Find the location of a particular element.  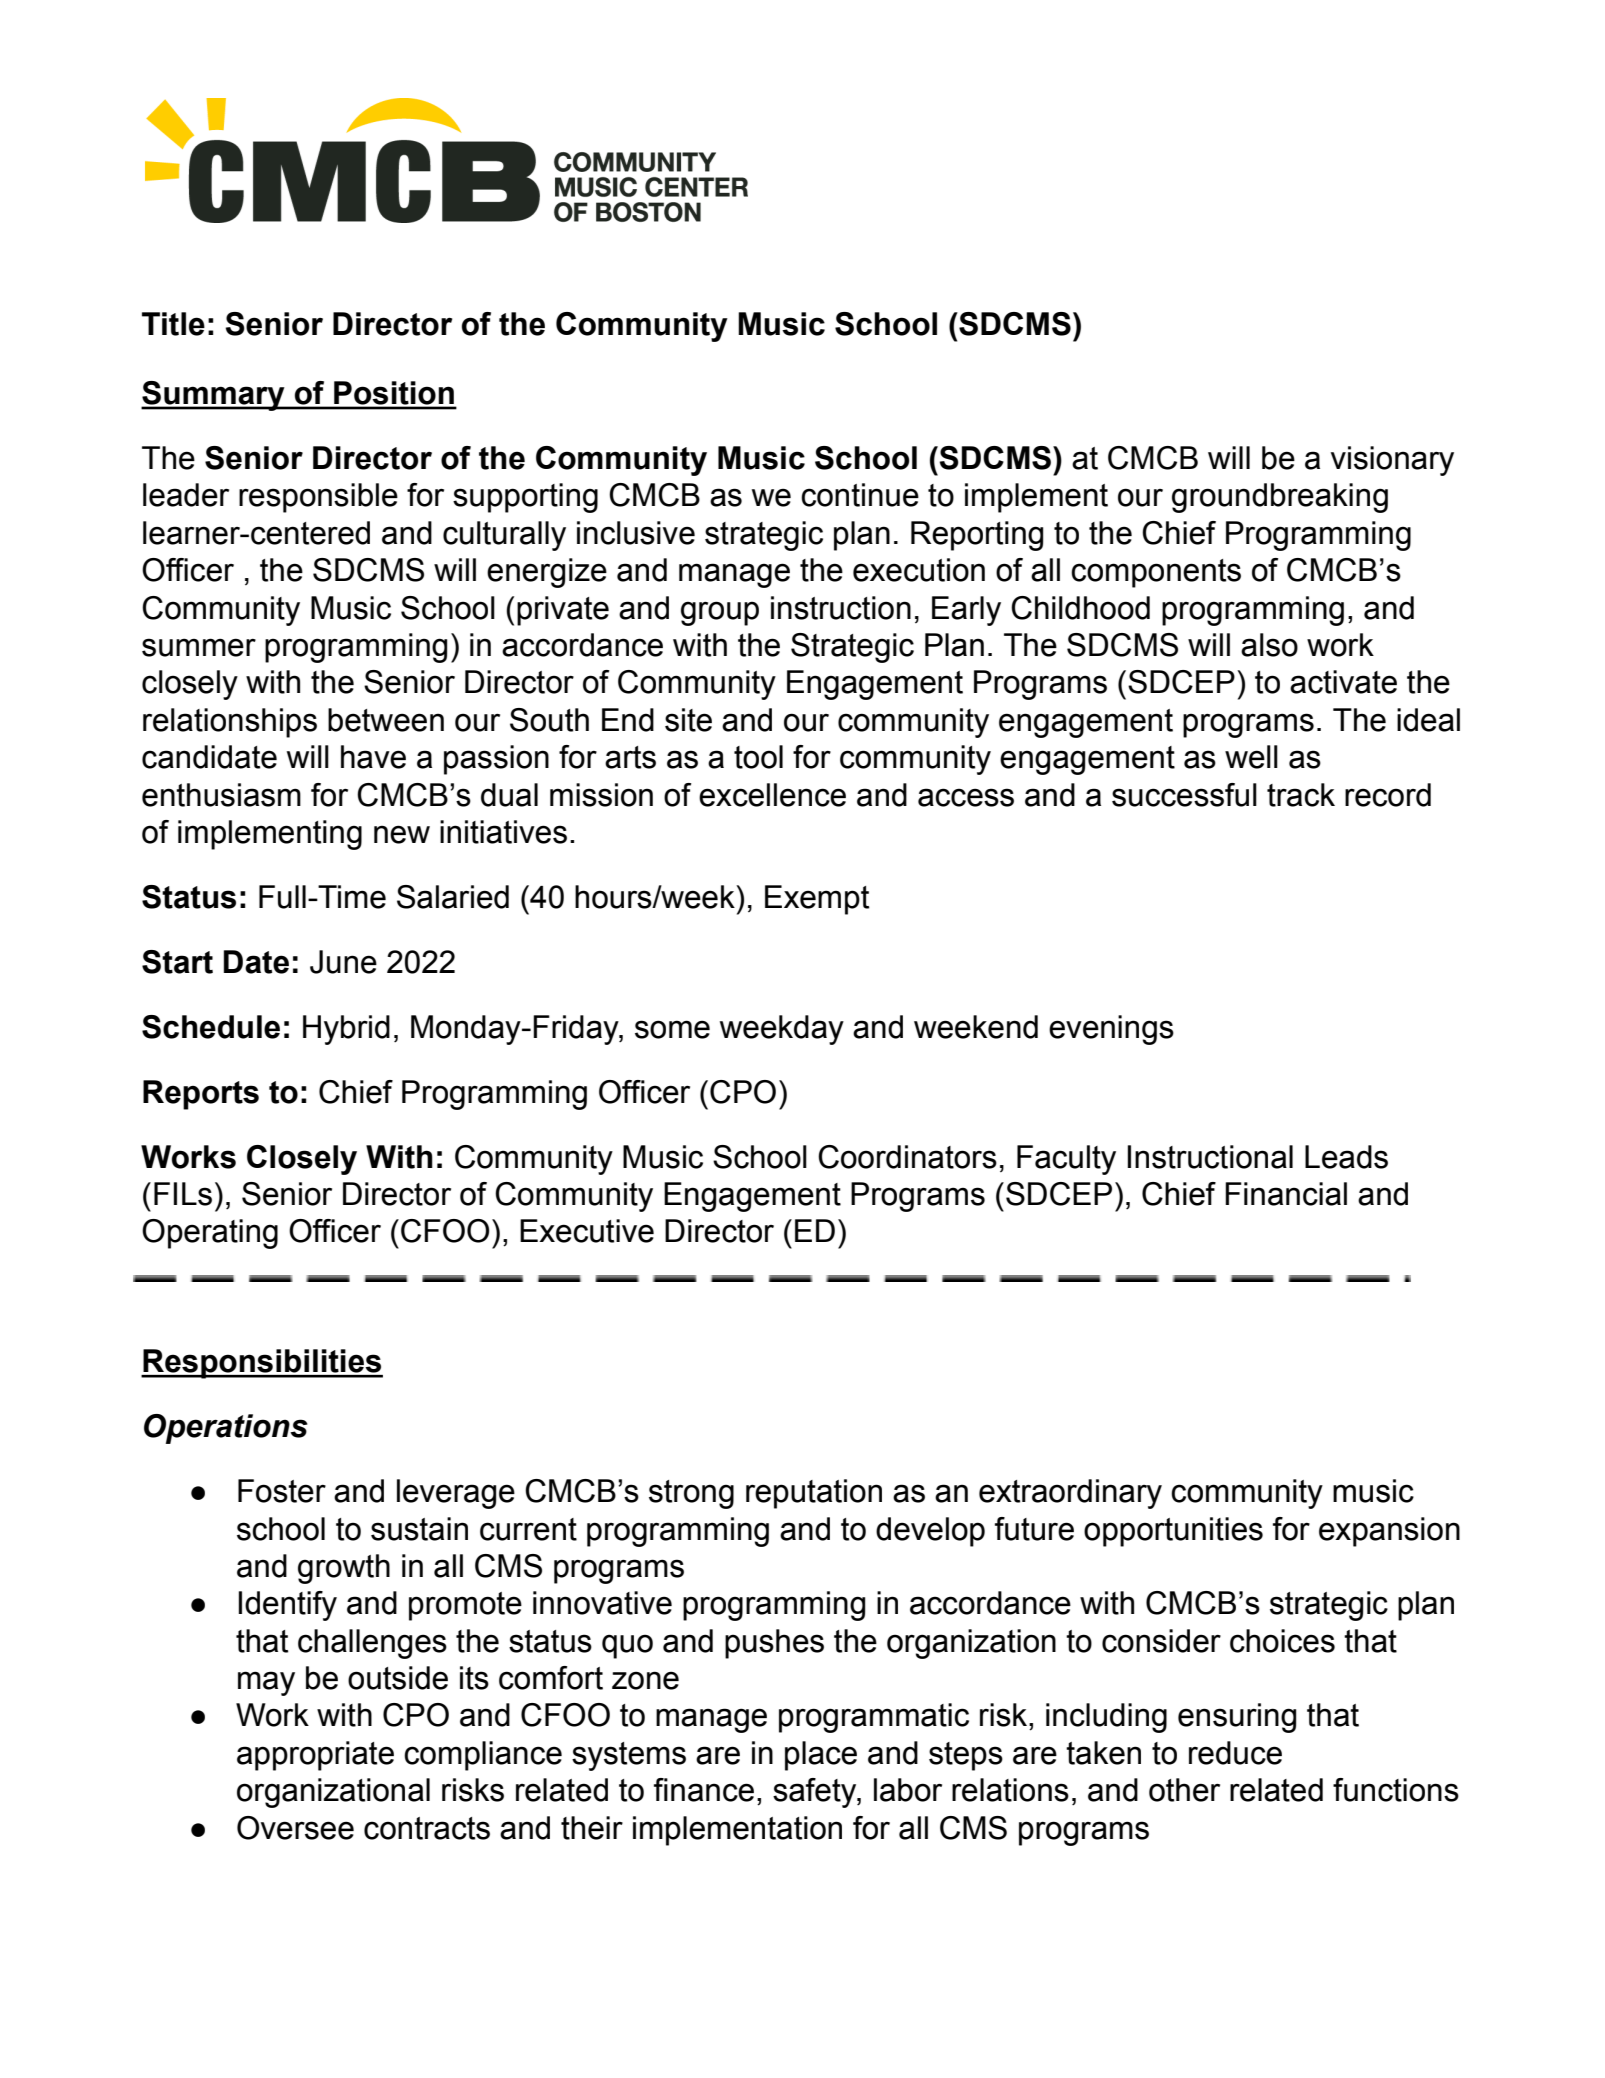

continue is located at coordinates (860, 495).
